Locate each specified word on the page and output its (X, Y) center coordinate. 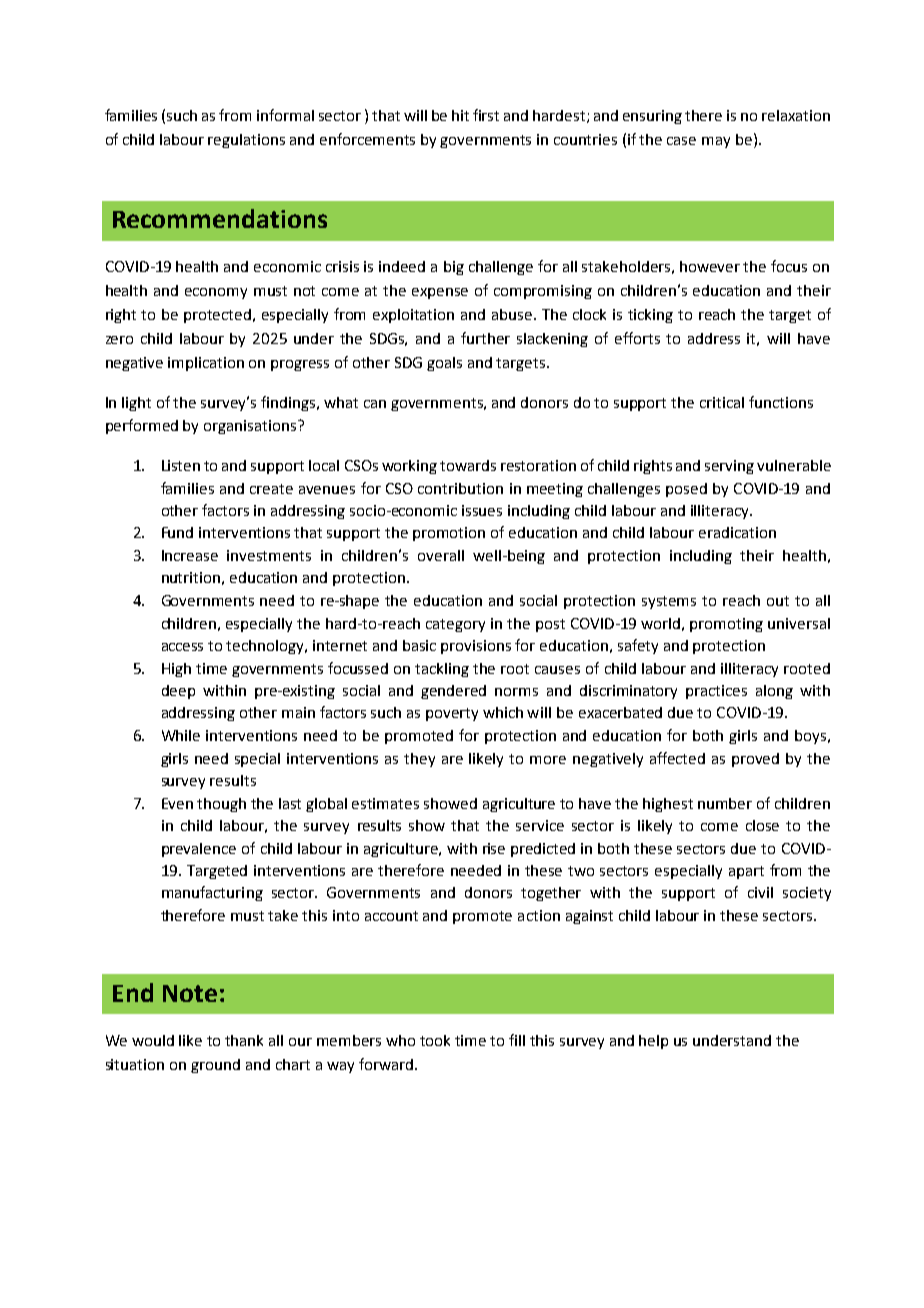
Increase (190, 555)
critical (722, 402)
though (221, 805)
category (455, 625)
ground (215, 1066)
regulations (246, 141)
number (725, 803)
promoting (726, 625)
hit (460, 115)
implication (206, 364)
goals (444, 364)
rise (494, 848)
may (716, 142)
